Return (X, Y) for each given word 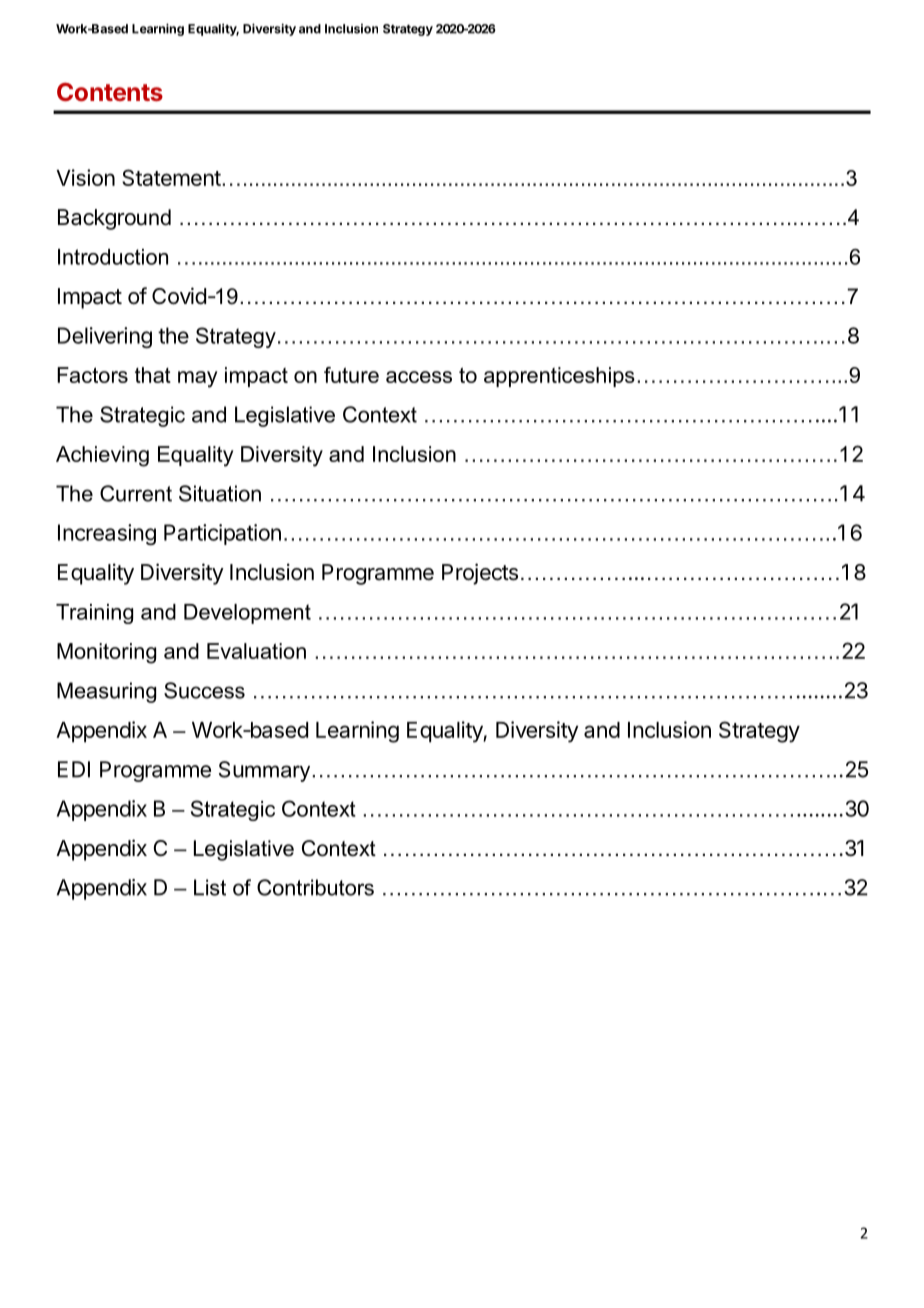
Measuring (106, 692)
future (351, 375)
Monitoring (106, 653)
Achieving (102, 456)
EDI (74, 769)
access (419, 377)
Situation (220, 493)
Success (204, 690)
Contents (110, 92)
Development (247, 614)
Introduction (113, 257)
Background (114, 219)
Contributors (315, 887)
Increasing (107, 534)
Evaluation (256, 651)
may (198, 379)
